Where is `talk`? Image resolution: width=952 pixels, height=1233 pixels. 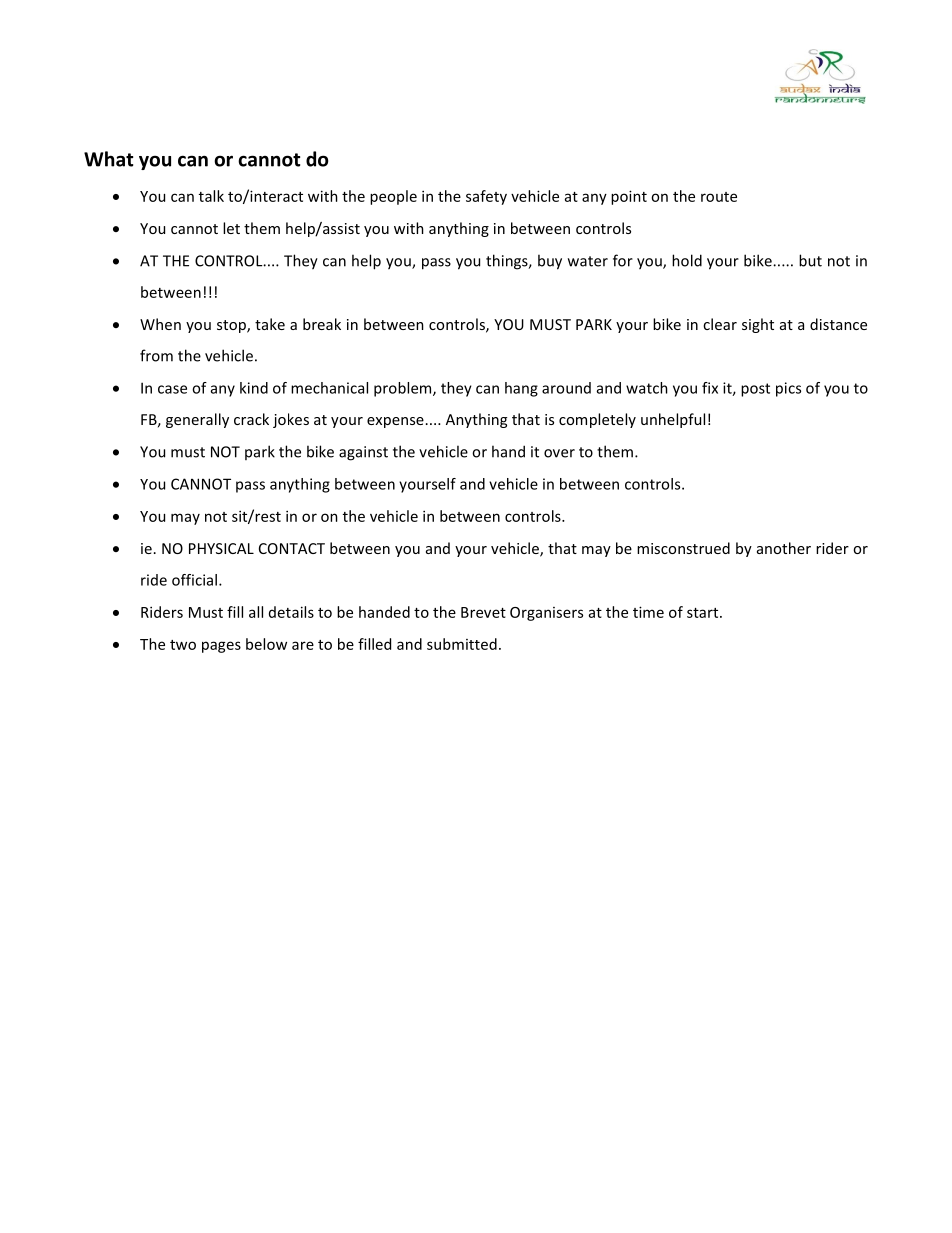
talk is located at coordinates (211, 196).
